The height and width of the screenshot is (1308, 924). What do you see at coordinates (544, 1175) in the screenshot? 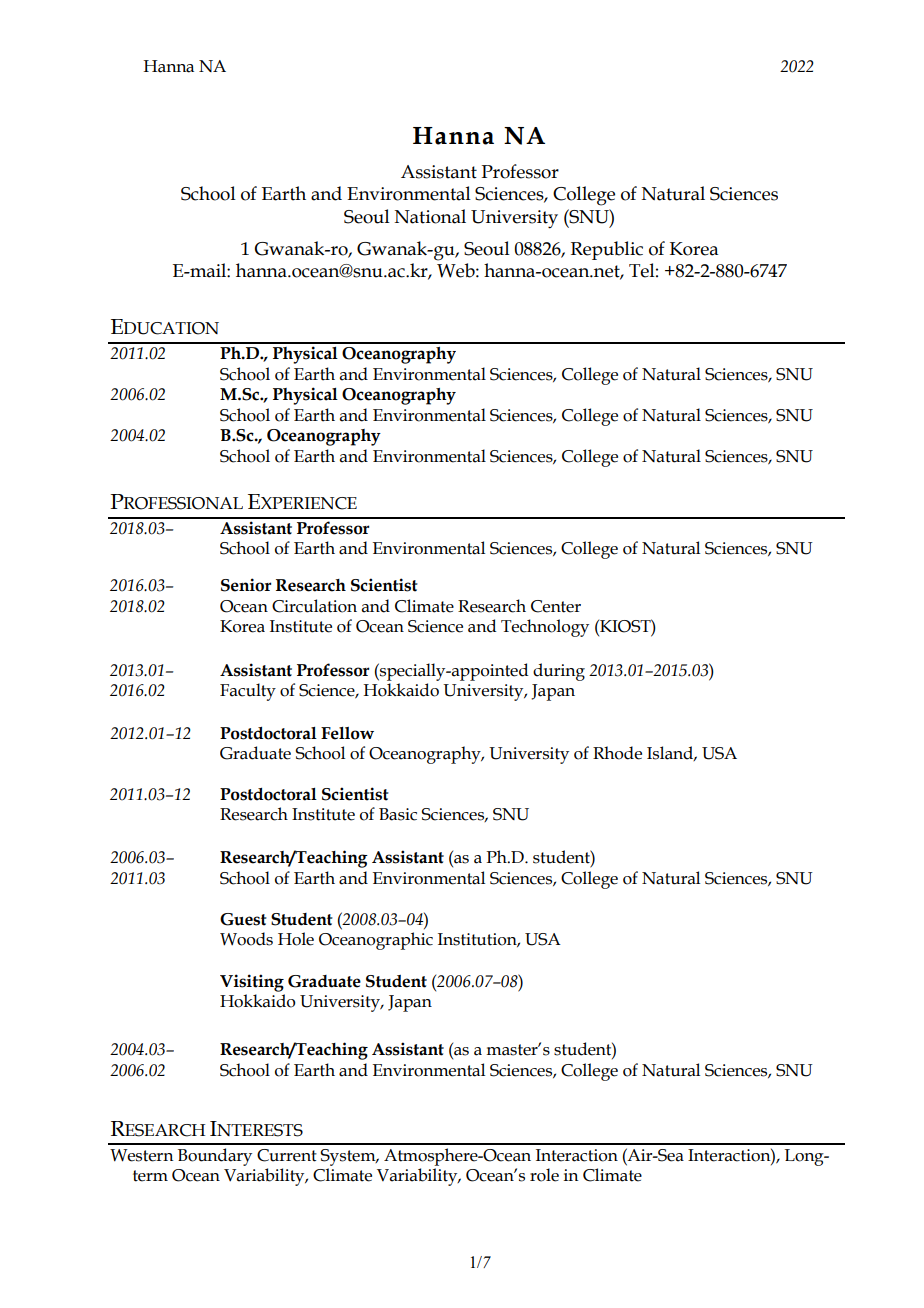
I see `role` at bounding box center [544, 1175].
